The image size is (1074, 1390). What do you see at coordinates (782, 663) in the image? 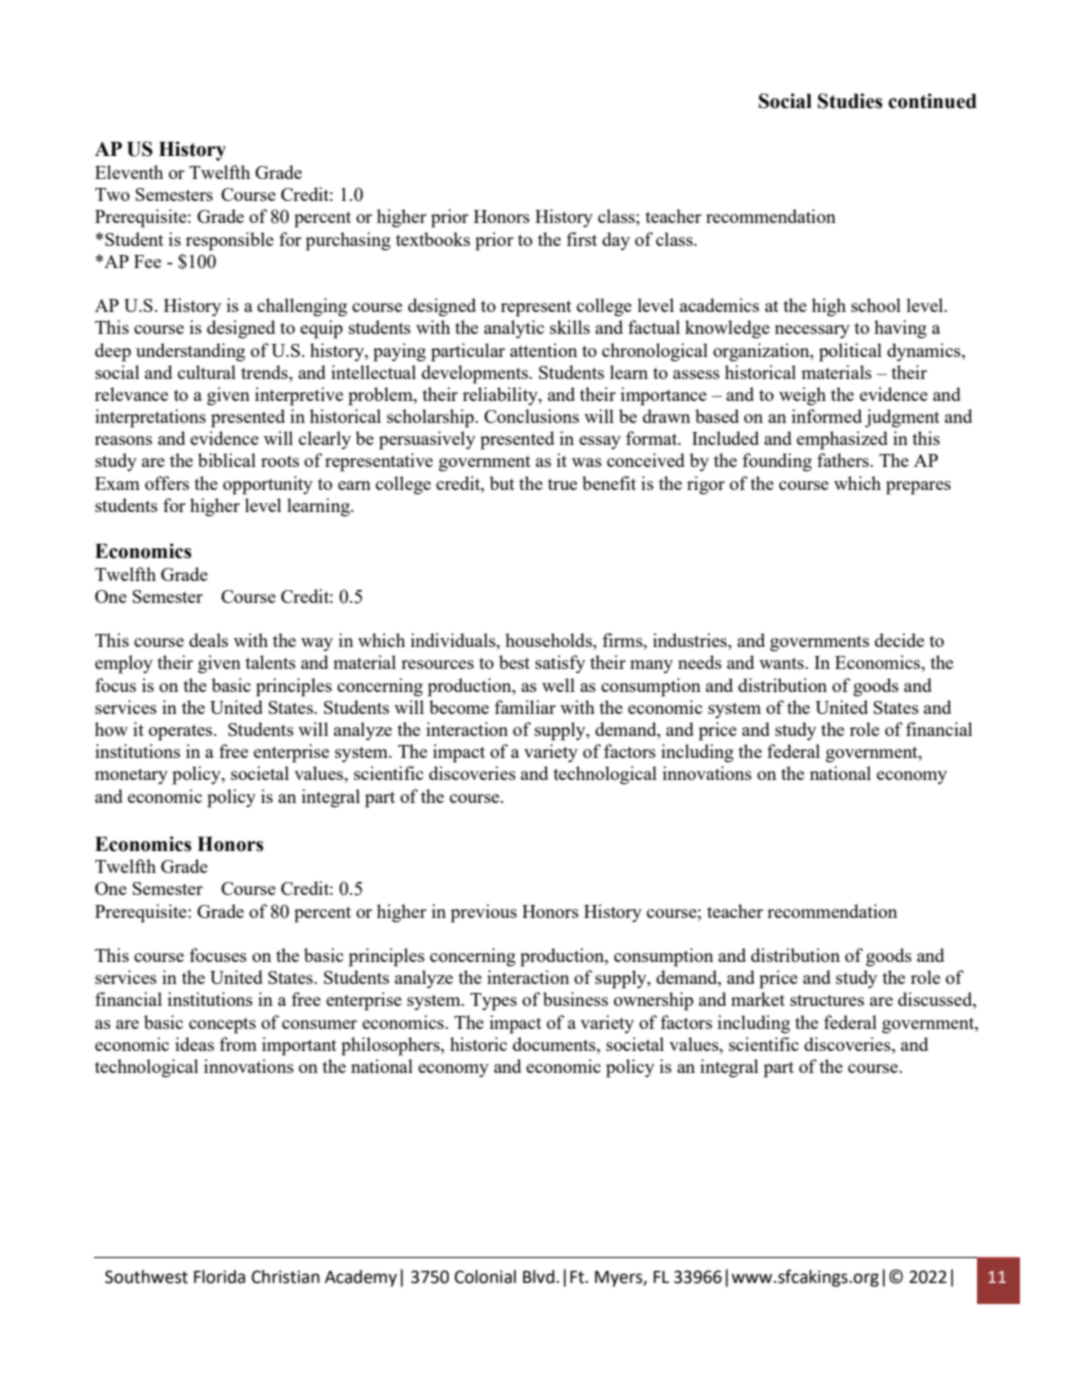
I see `wants` at bounding box center [782, 663].
